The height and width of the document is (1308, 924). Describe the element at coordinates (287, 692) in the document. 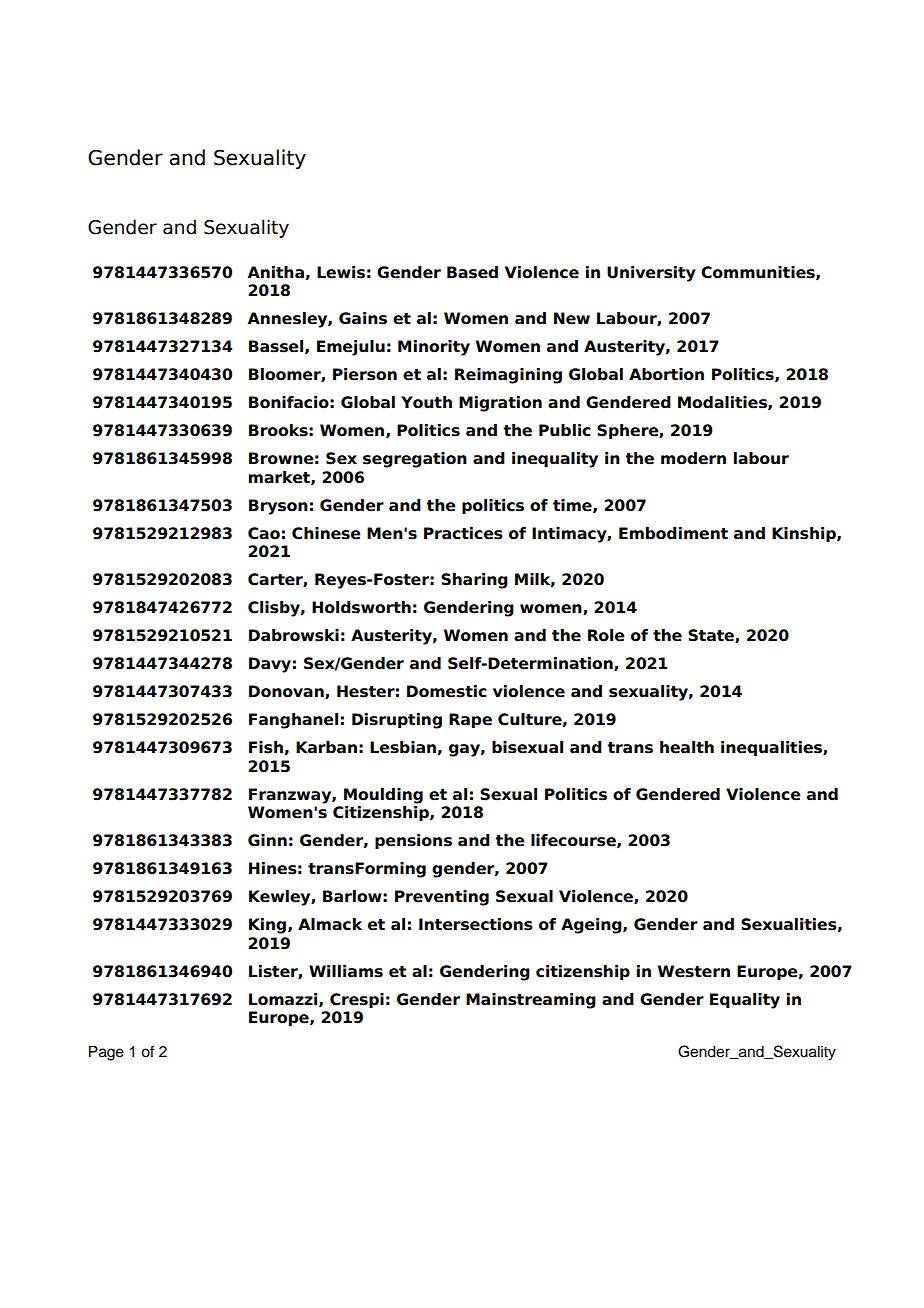

I see `Donovan` at that location.
